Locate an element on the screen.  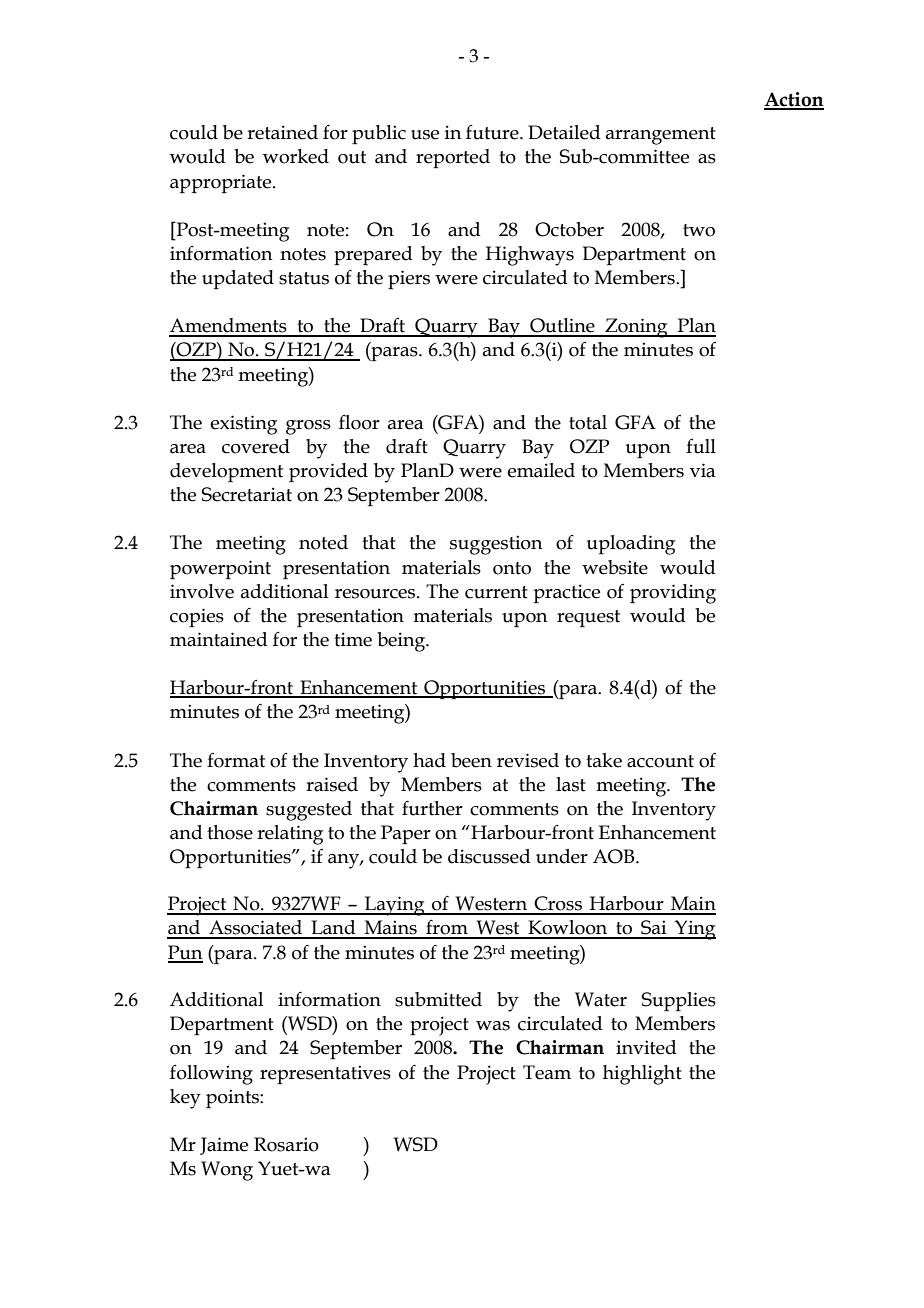
future is located at coordinates (493, 132).
